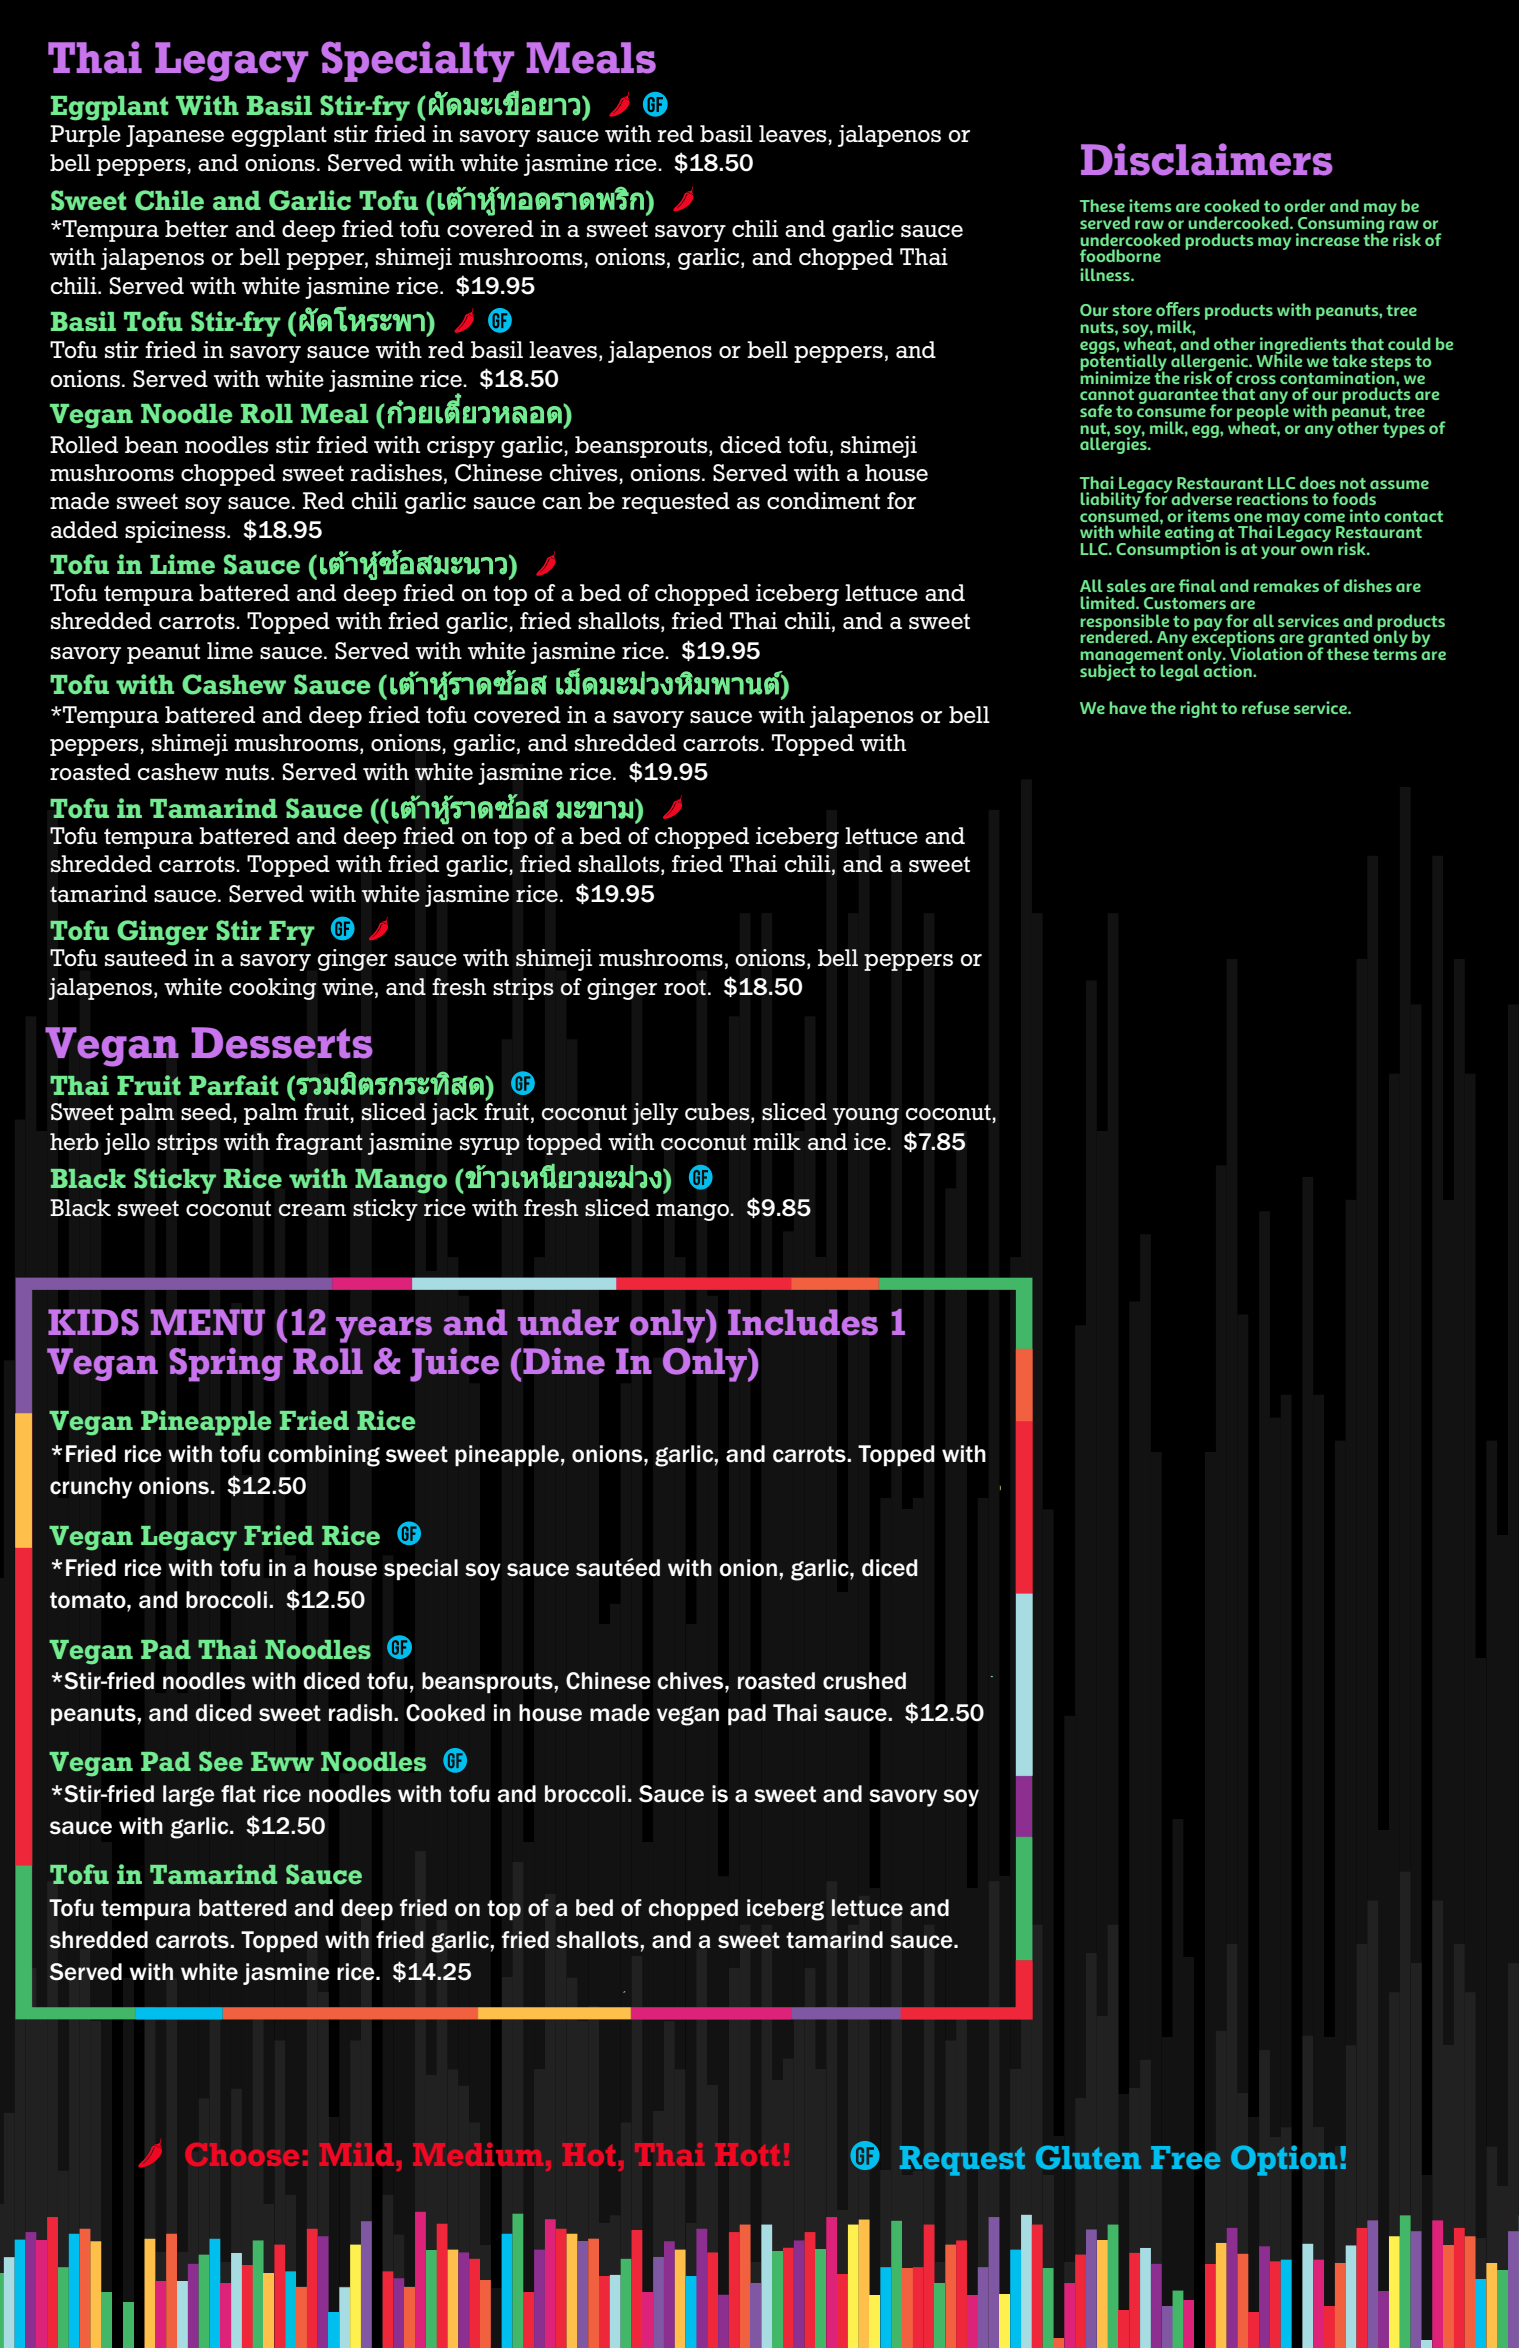 Image resolution: width=1519 pixels, height=2348 pixels. I want to click on young, so click(866, 1116).
